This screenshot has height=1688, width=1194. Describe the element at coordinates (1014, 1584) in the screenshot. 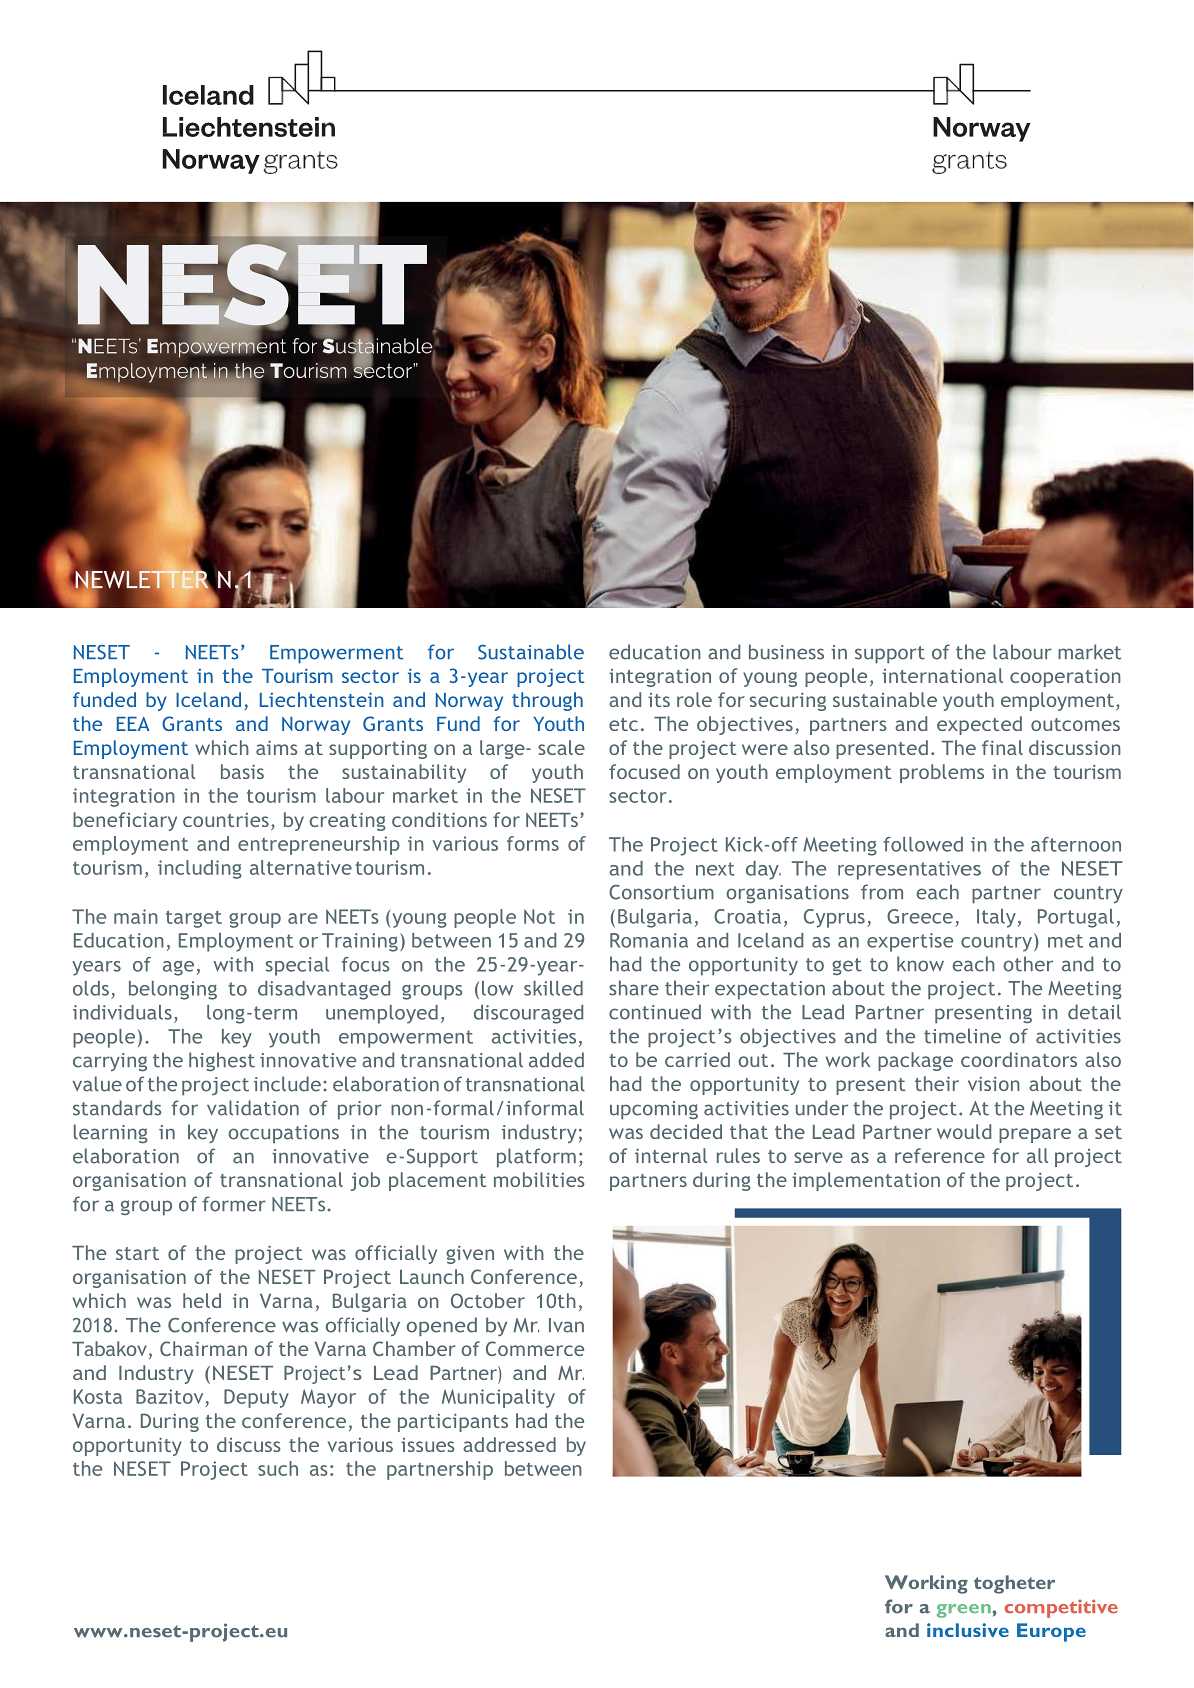

I see `togheter` at that location.
